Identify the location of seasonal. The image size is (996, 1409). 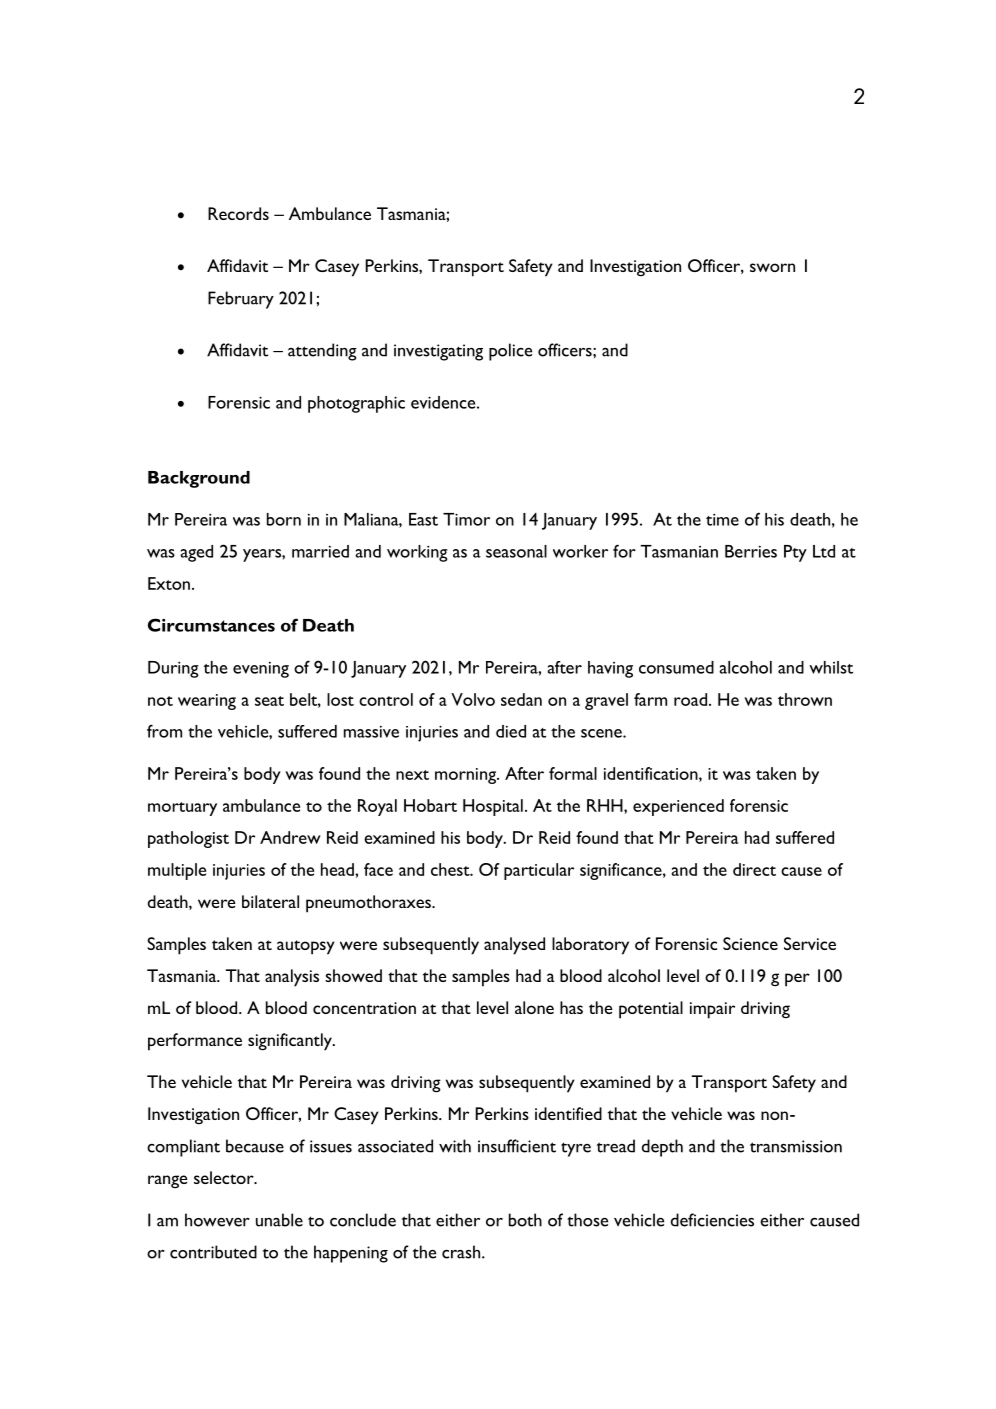
(516, 551).
